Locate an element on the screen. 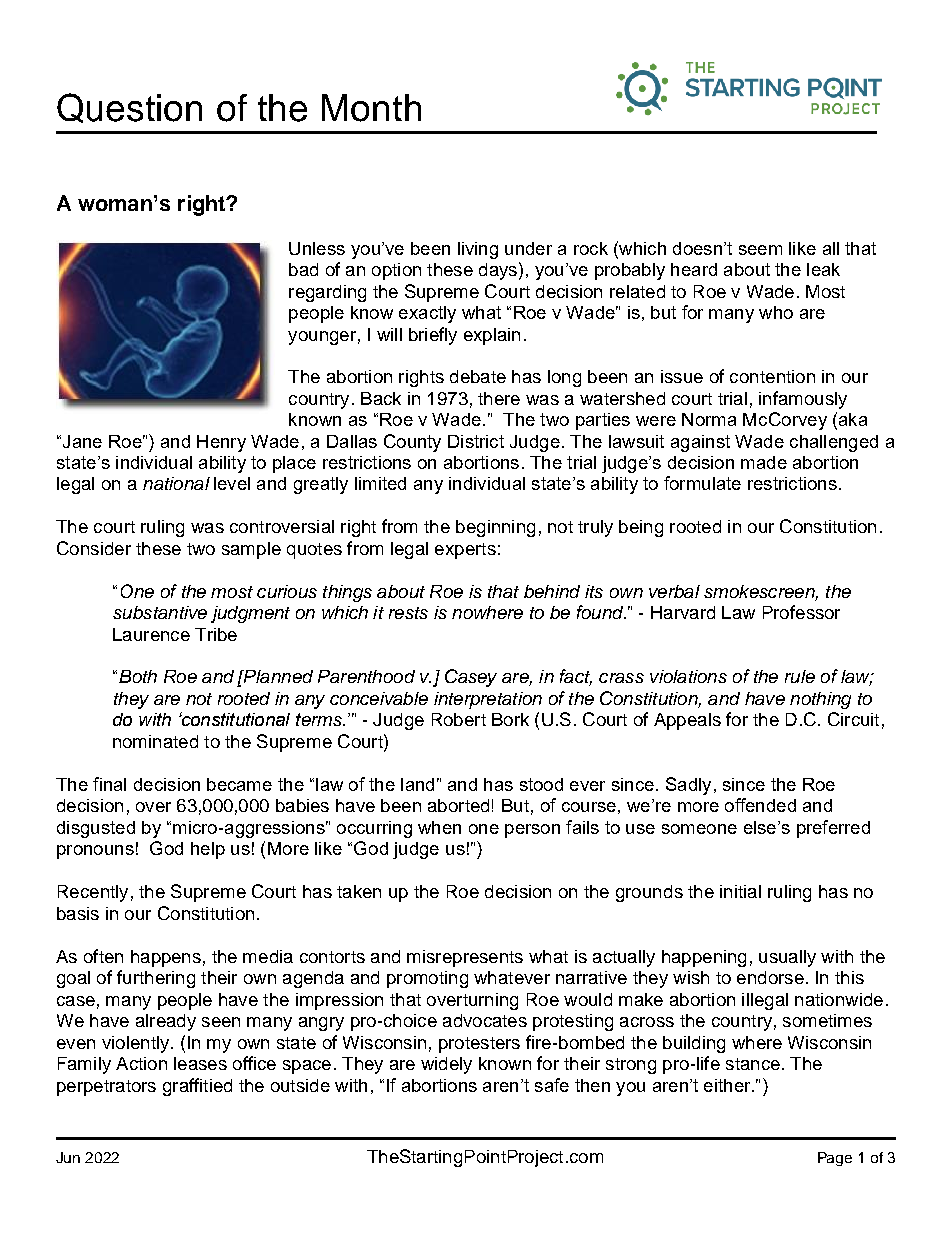  Professor is located at coordinates (801, 612).
